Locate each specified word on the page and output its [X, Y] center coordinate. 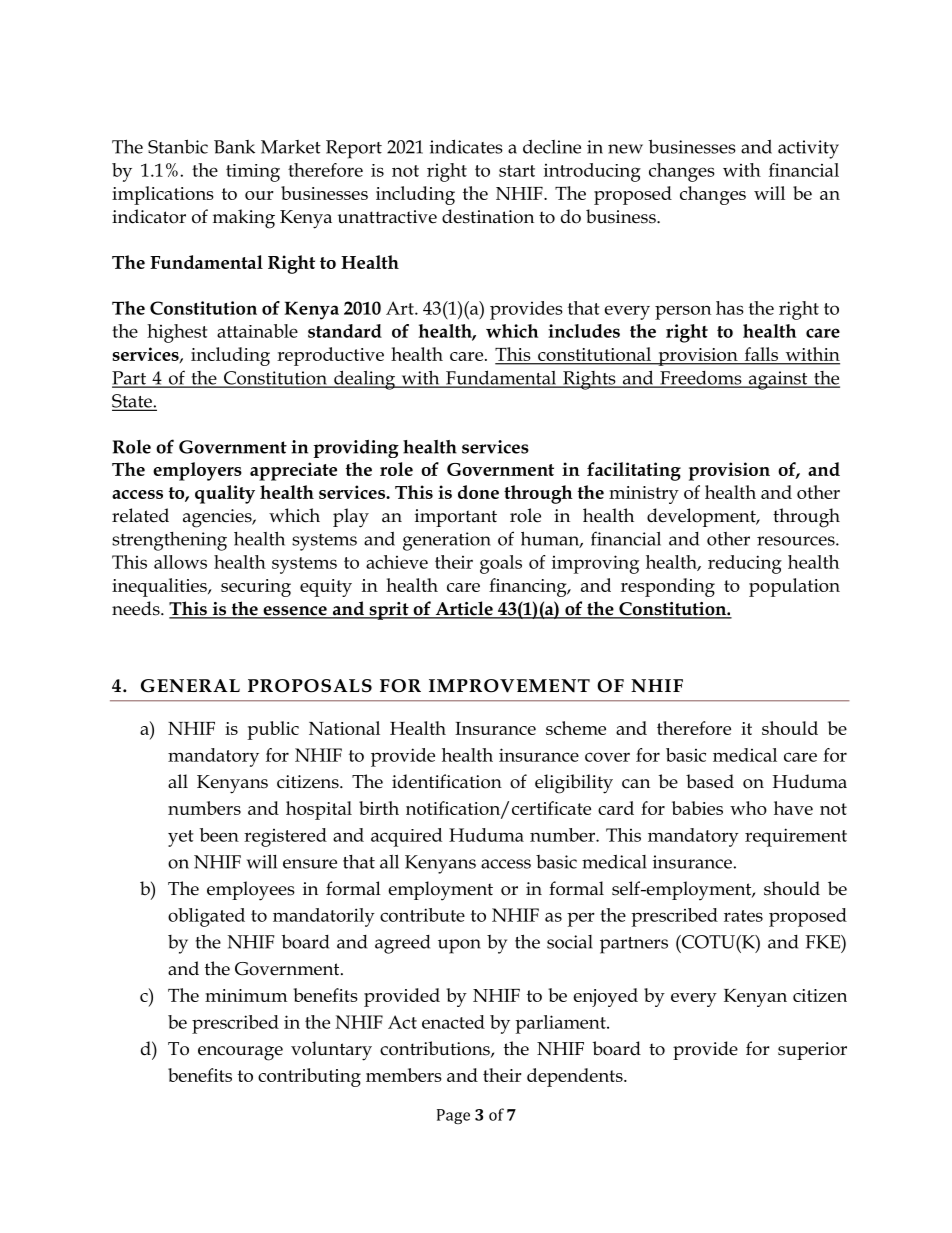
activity [808, 149]
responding [668, 587]
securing [256, 588]
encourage [240, 1053]
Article [464, 609]
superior [812, 1051]
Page [453, 1116]
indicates [466, 146]
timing [253, 173]
